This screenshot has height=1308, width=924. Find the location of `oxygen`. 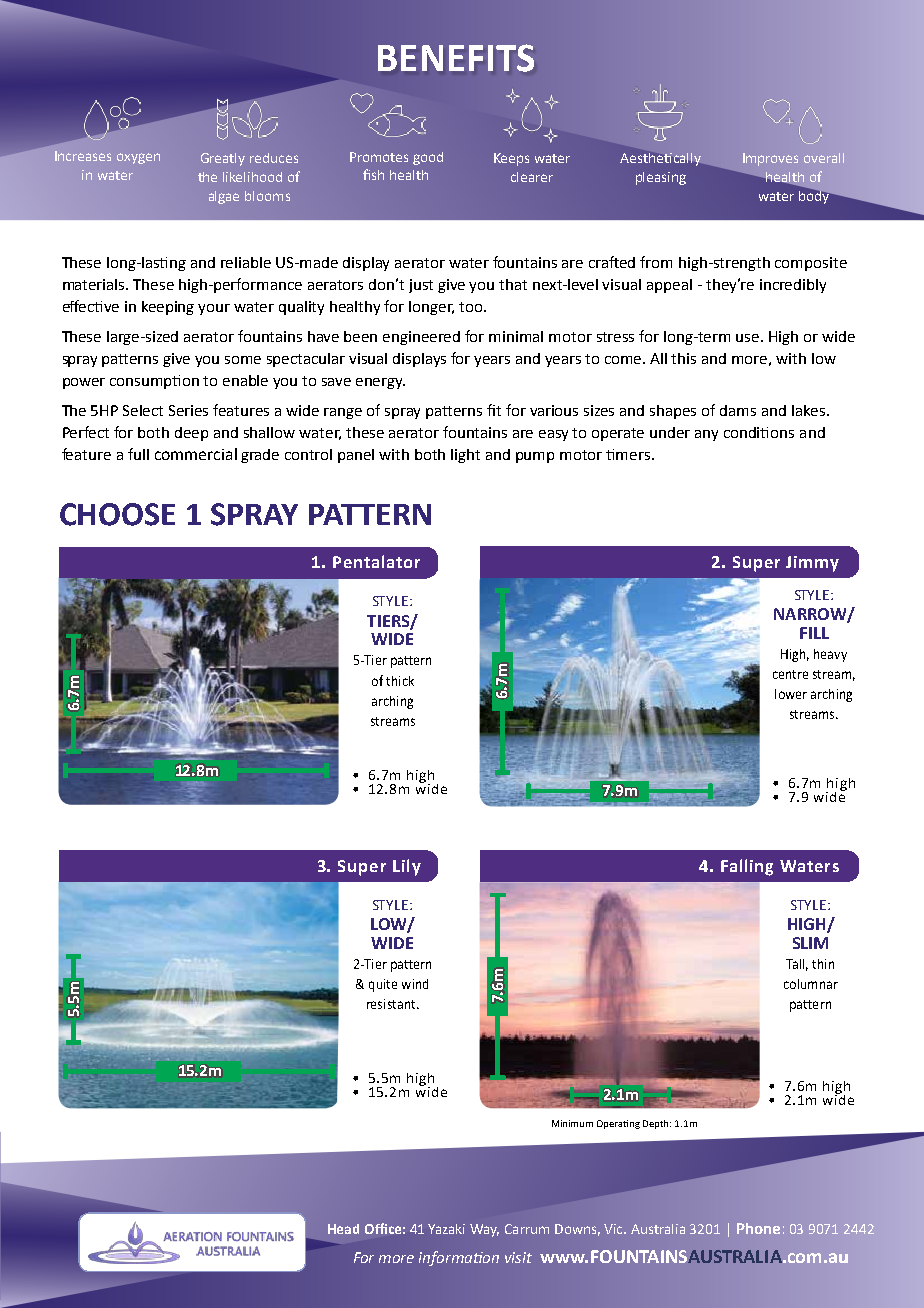

oxygen is located at coordinates (138, 158).
